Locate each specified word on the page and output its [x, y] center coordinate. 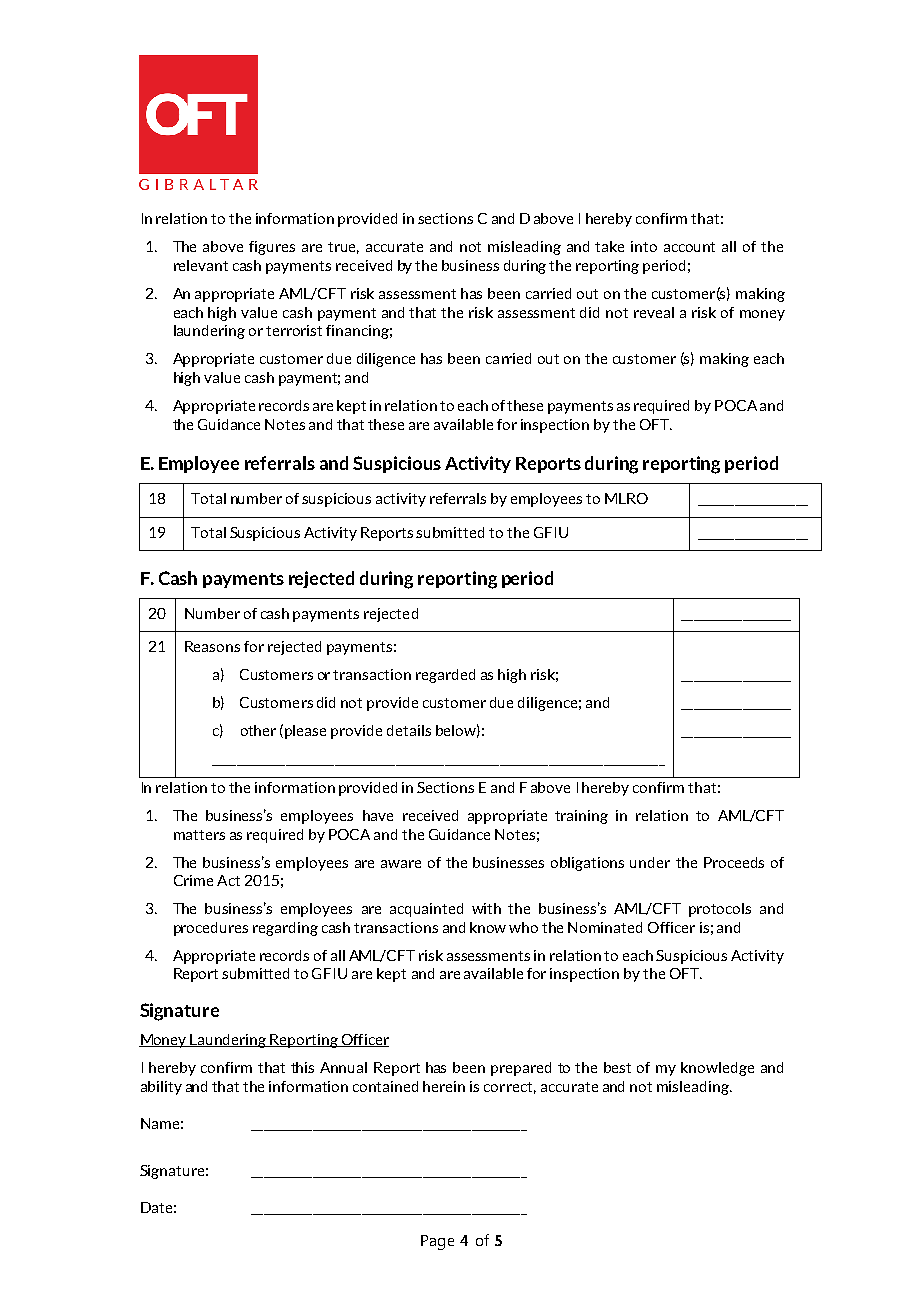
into [644, 246]
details [409, 730]
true [343, 248]
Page [437, 1242]
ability [161, 1088]
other [258, 730]
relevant [201, 265]
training [581, 817]
